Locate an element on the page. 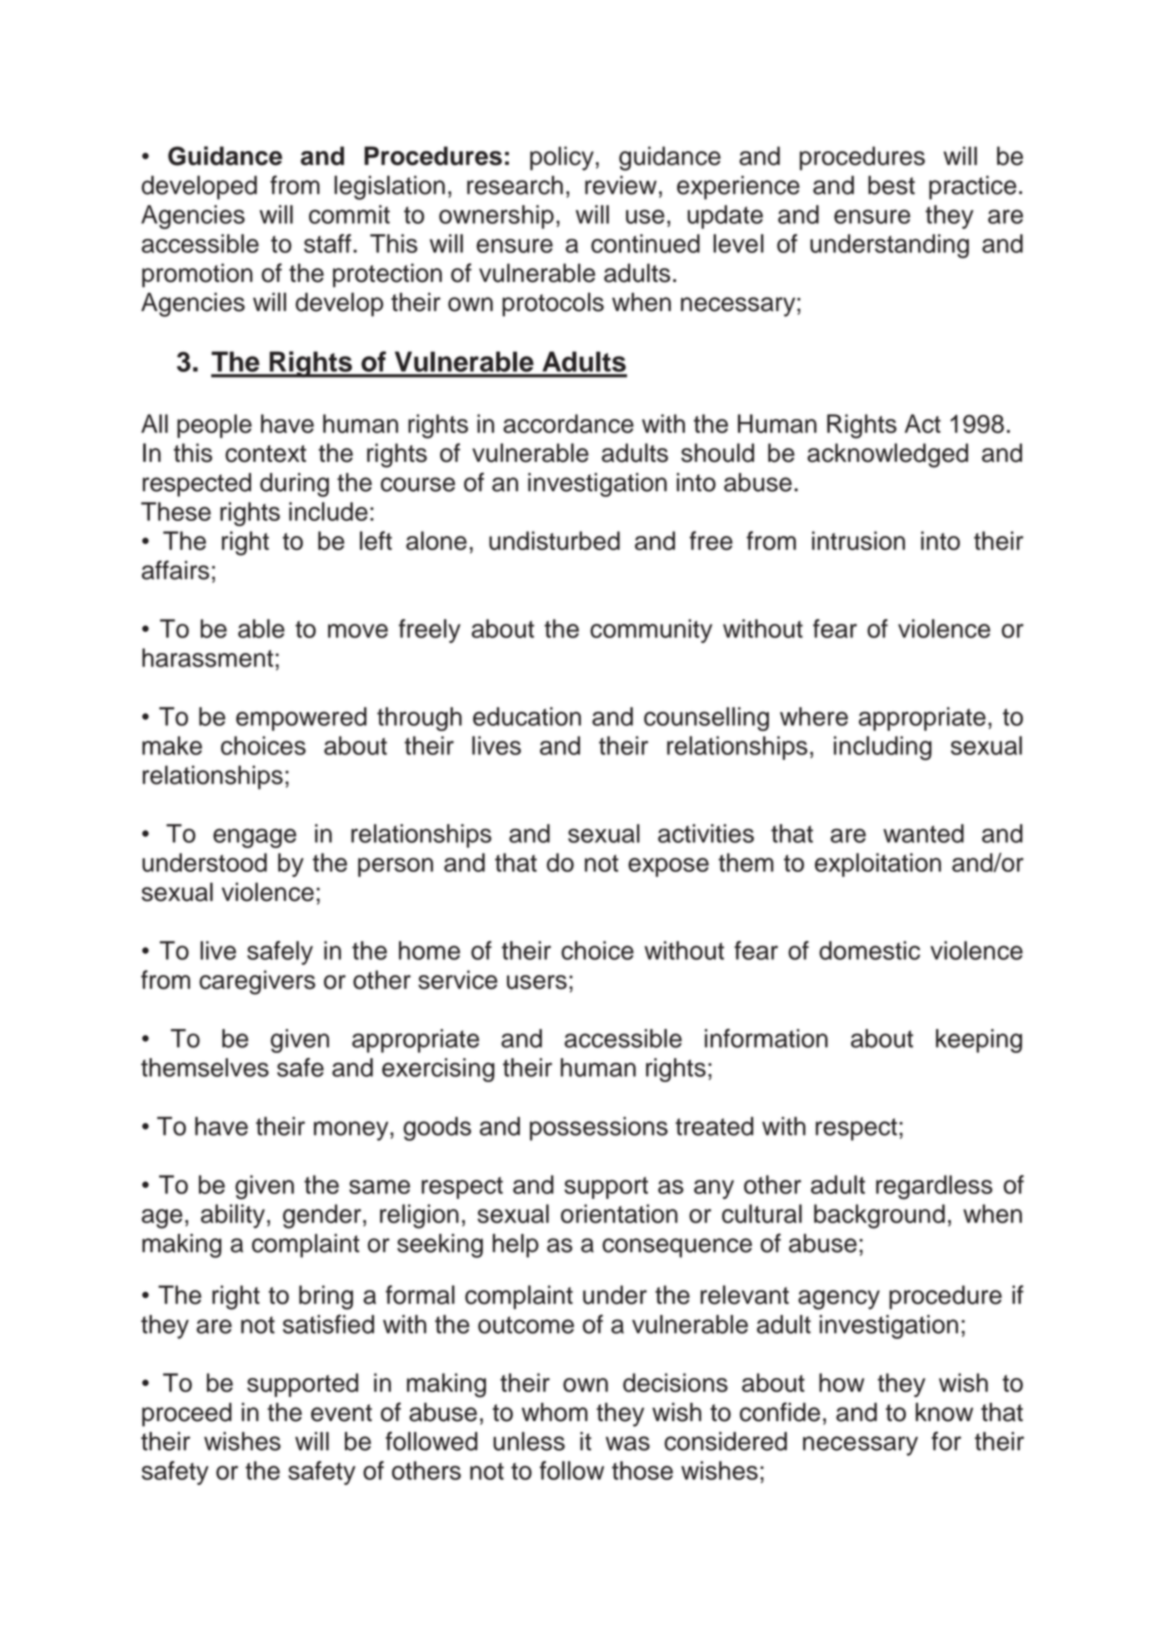 This document has width=1165, height=1648. caregivers is located at coordinates (257, 982).
